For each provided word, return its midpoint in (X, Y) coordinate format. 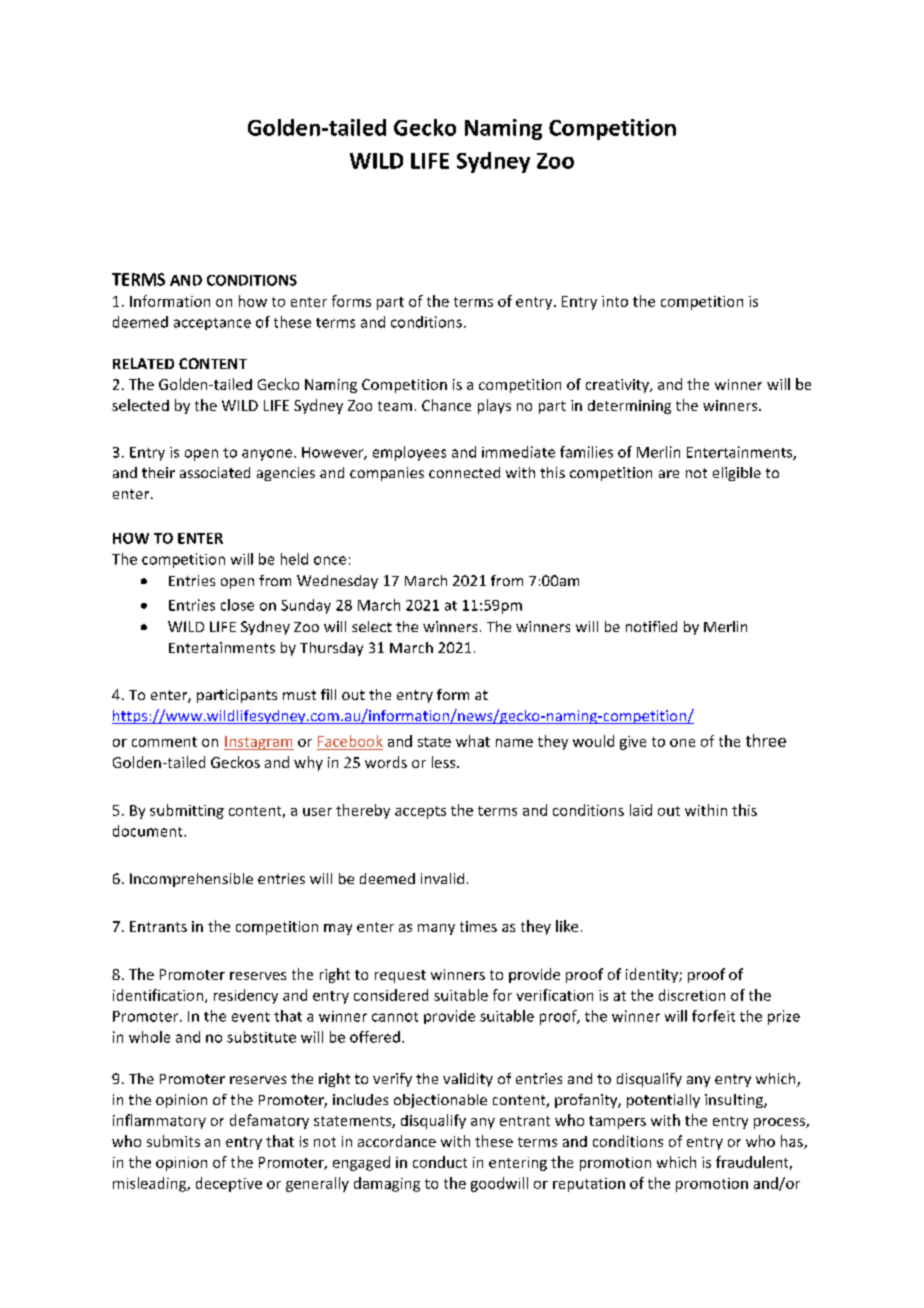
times (478, 926)
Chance (446, 405)
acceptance (212, 324)
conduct (440, 1162)
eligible (737, 474)
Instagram (259, 743)
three (766, 740)
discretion (692, 995)
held (294, 559)
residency (246, 996)
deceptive (229, 1184)
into (615, 301)
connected (464, 472)
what (473, 741)
